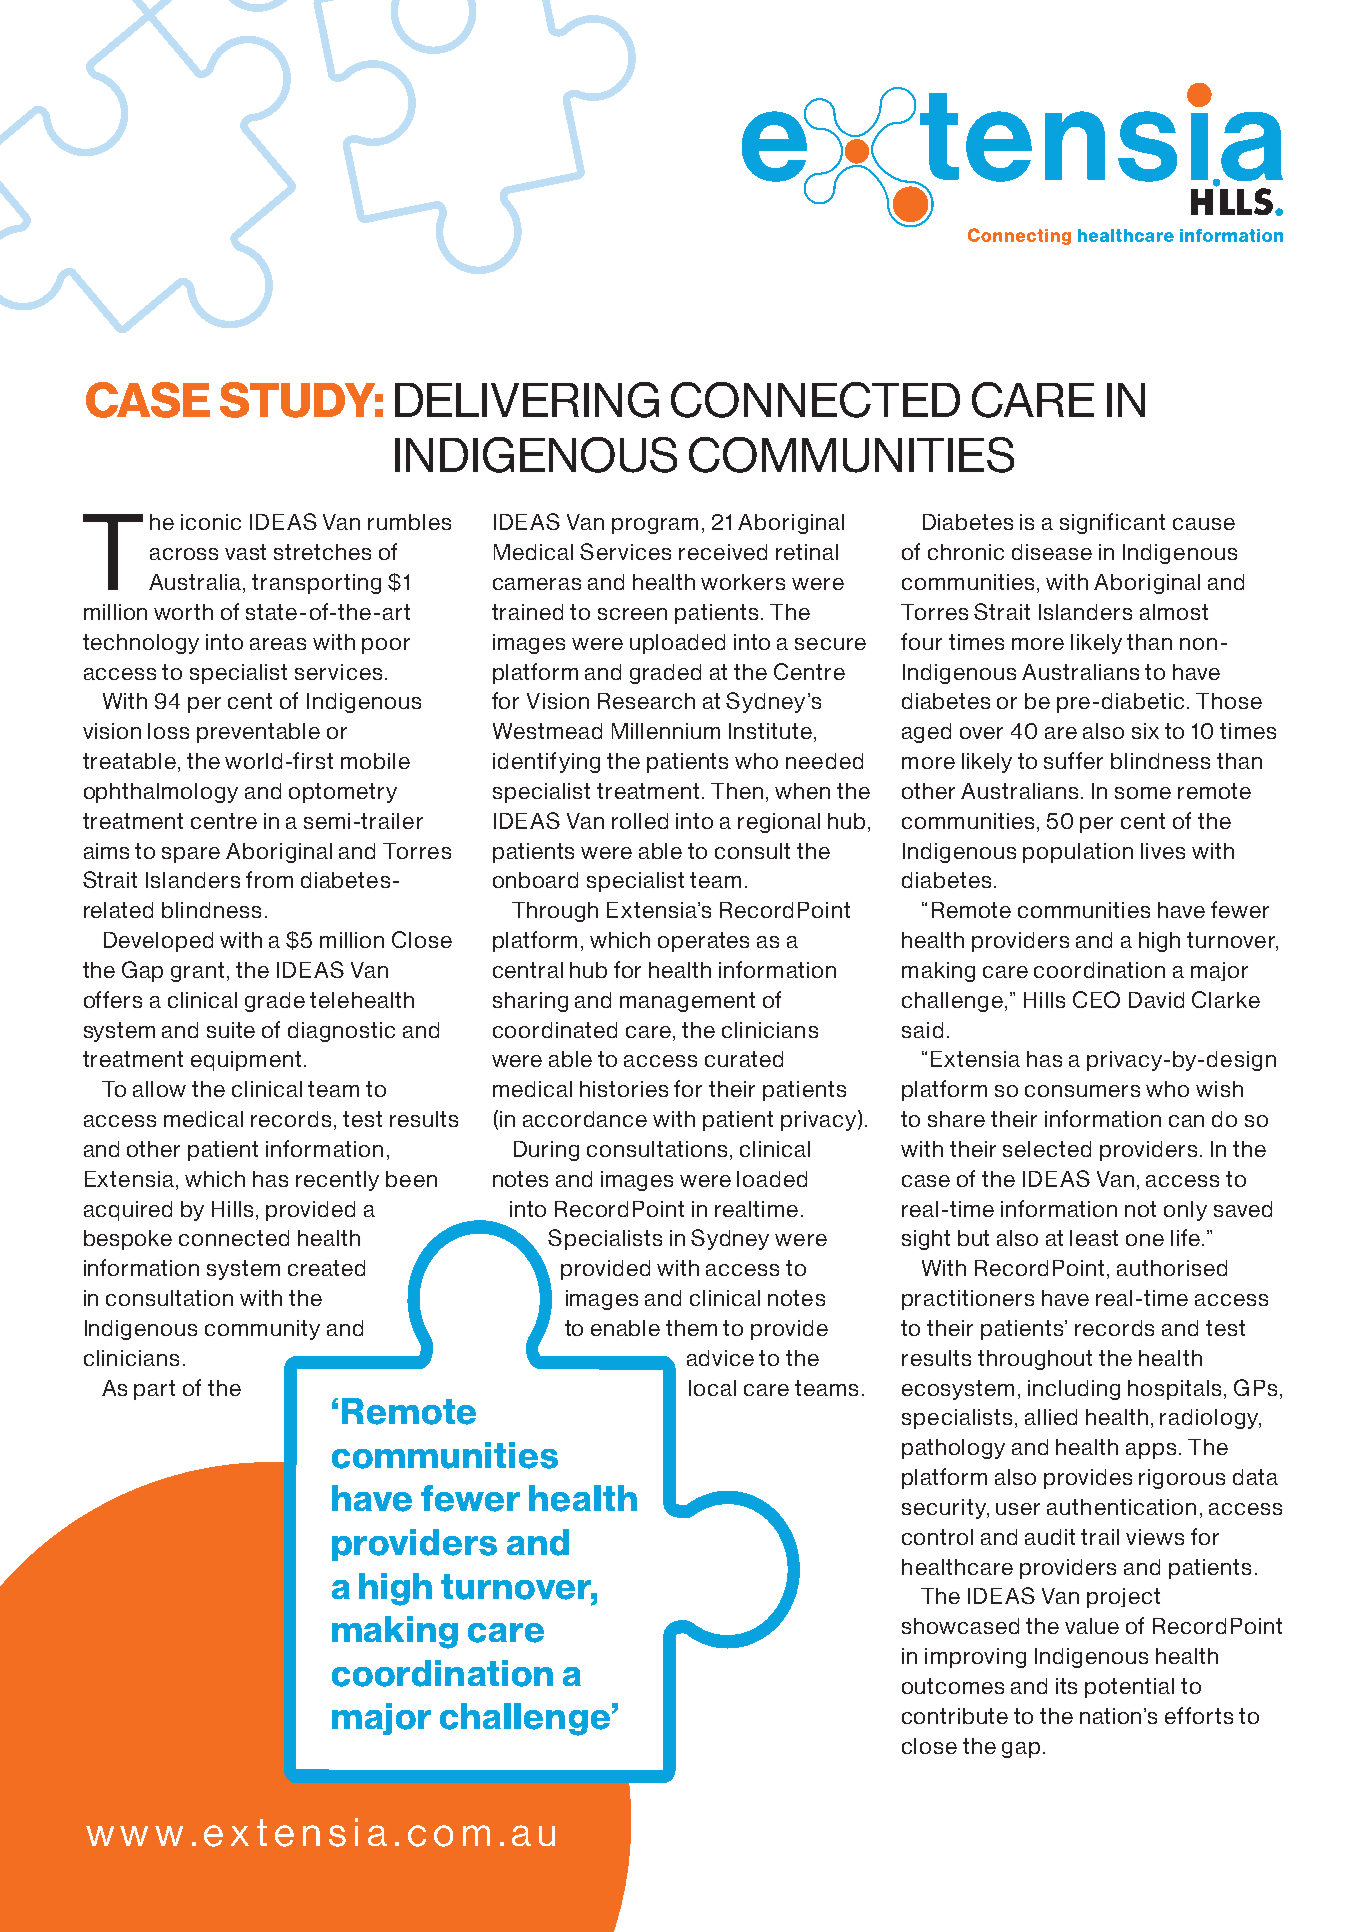 This screenshot has height=1932, width=1366. What do you see at coordinates (624, 1089) in the screenshot?
I see `histories` at bounding box center [624, 1089].
